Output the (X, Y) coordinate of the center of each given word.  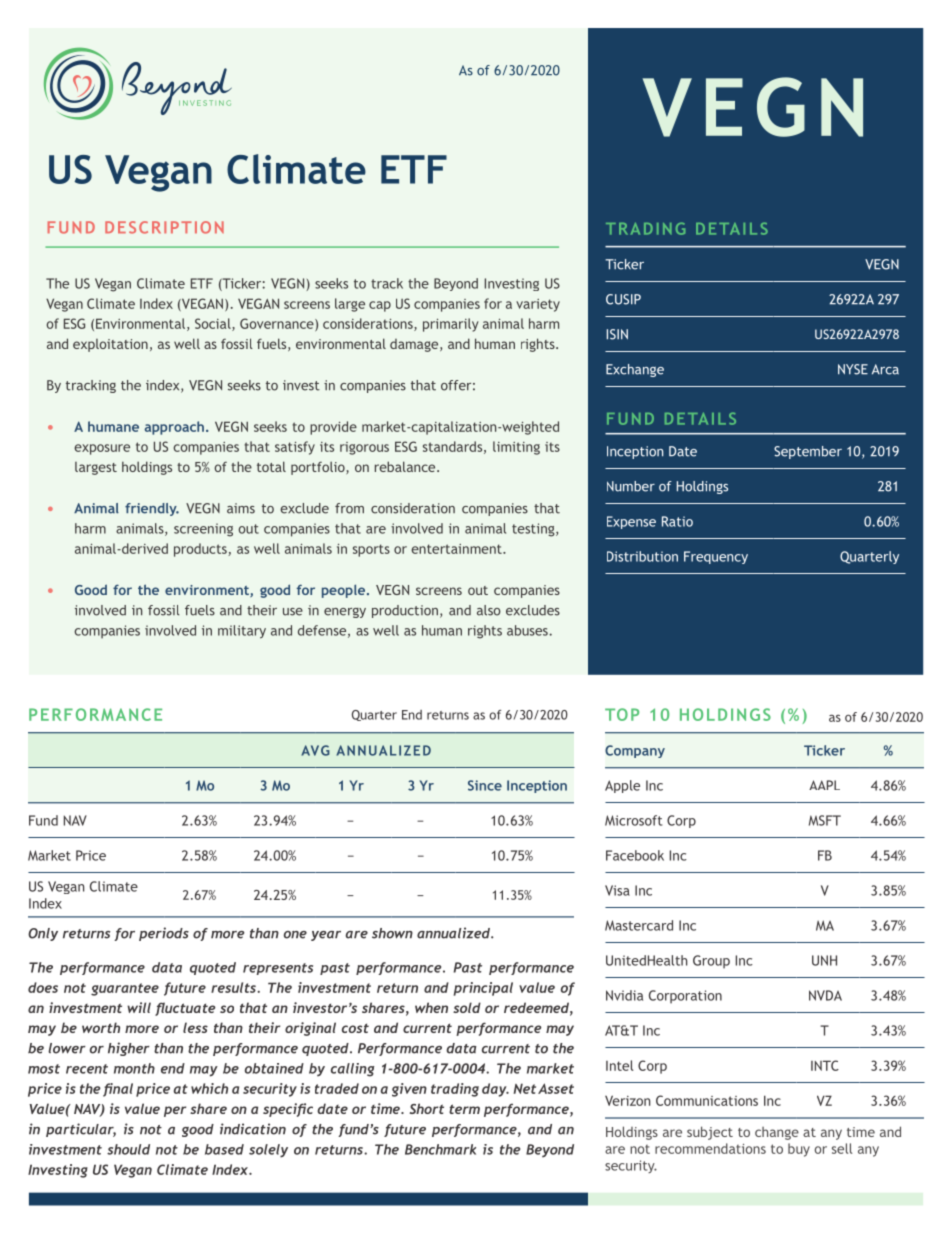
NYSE (853, 369)
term (464, 1109)
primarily (451, 325)
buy (799, 1150)
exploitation (110, 345)
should (128, 1149)
